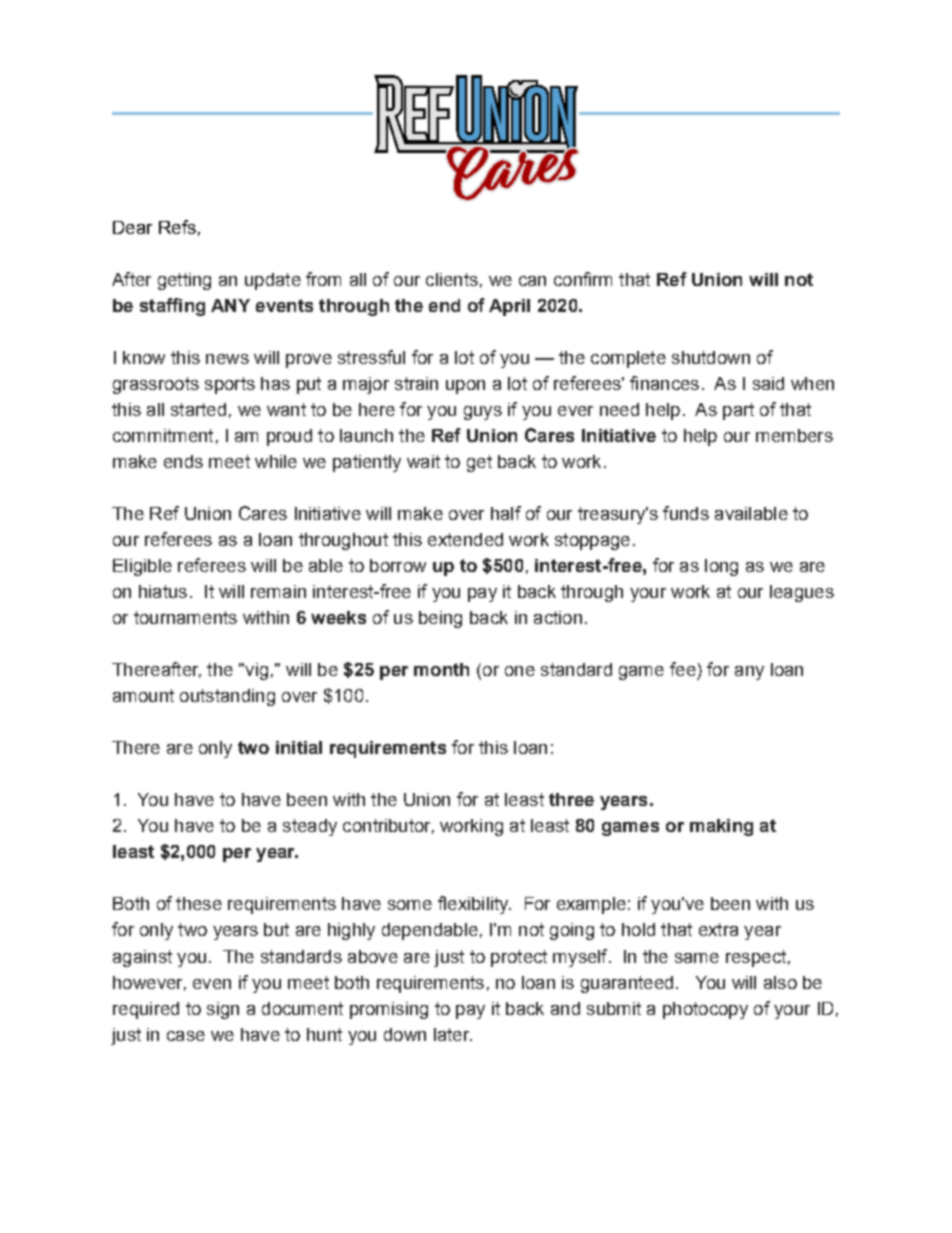  What do you see at coordinates (738, 411) in the screenshot?
I see `part` at bounding box center [738, 411].
